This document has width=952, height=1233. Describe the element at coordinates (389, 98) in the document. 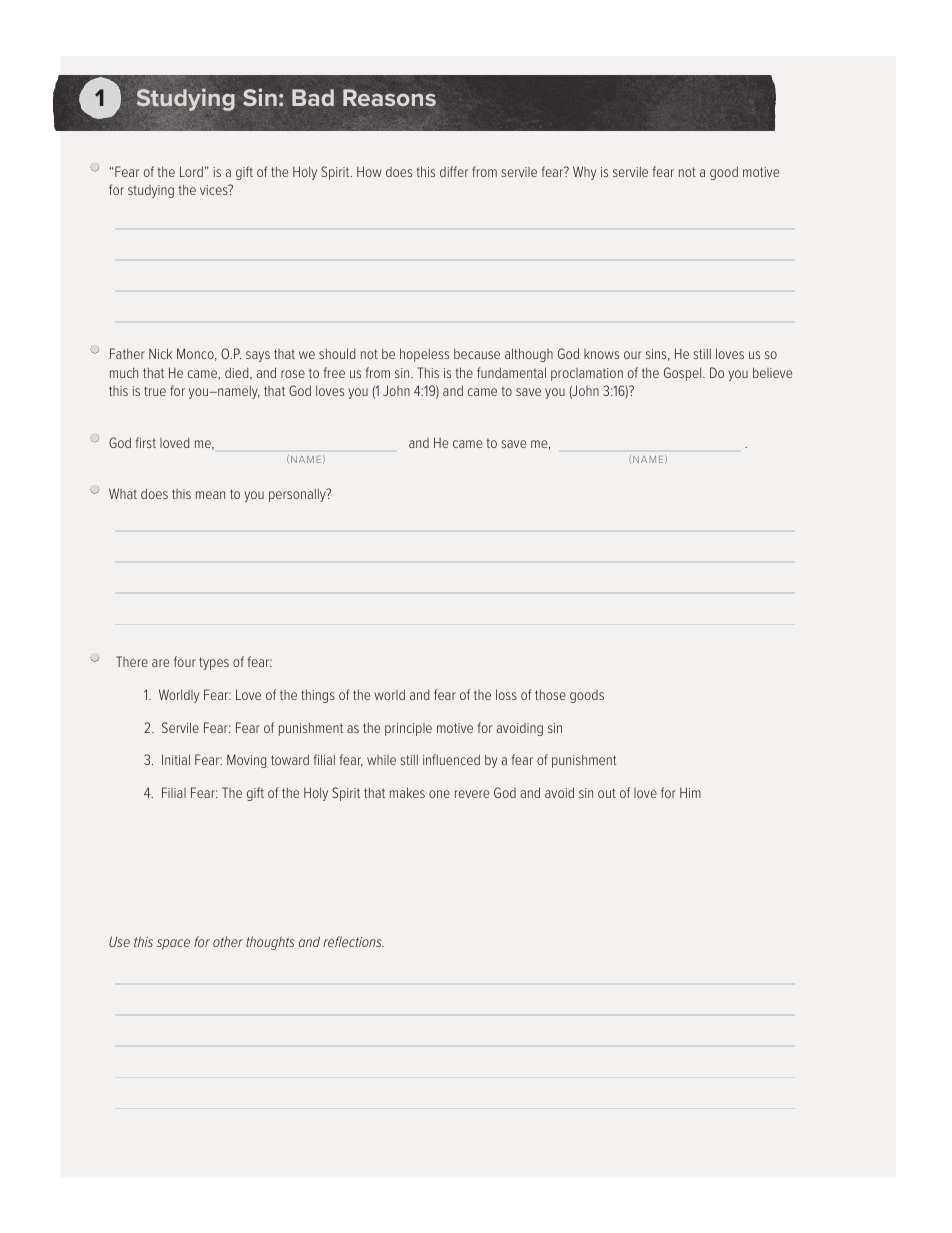

I see `Reasons` at that location.
